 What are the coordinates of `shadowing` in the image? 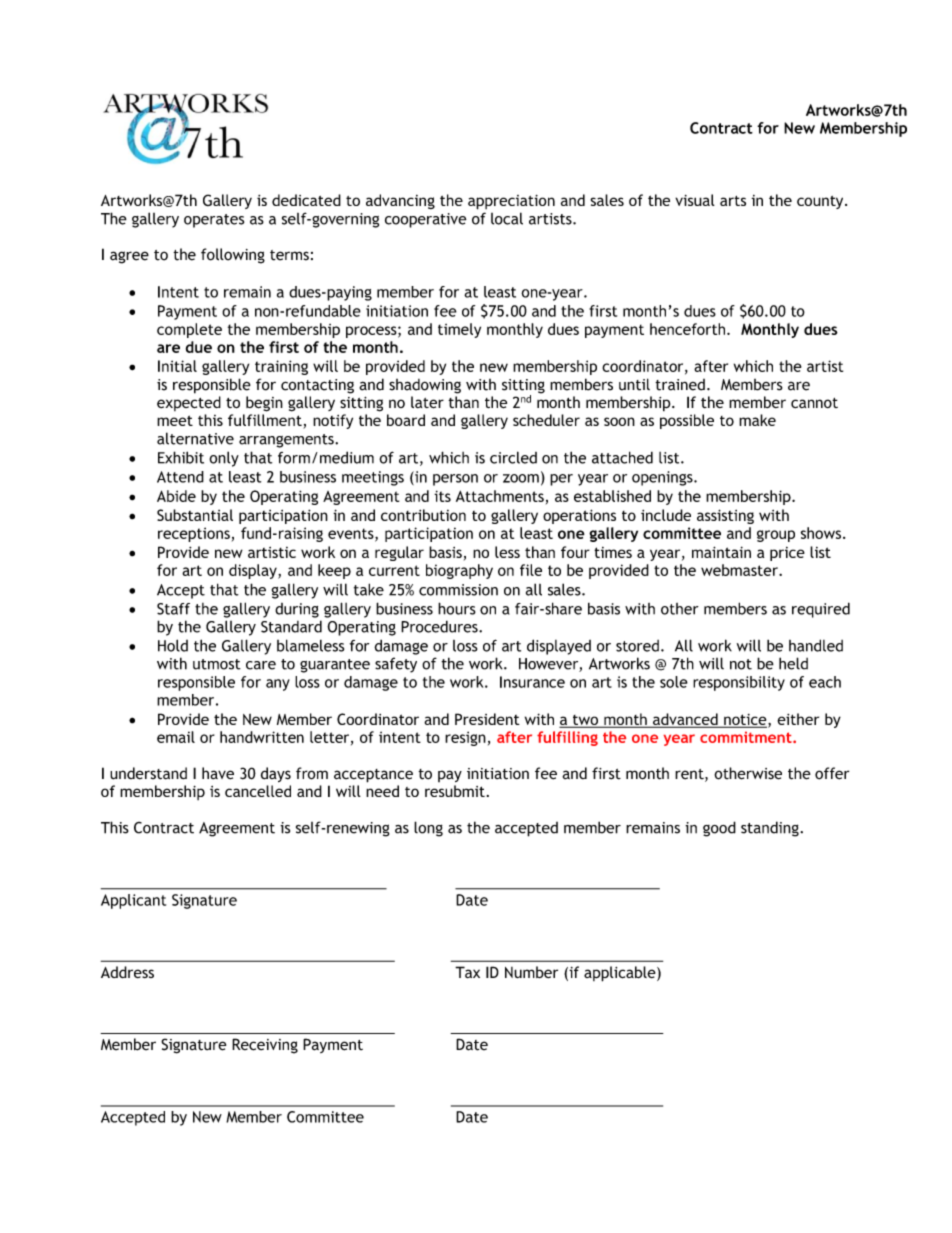 It's located at (425, 386).
